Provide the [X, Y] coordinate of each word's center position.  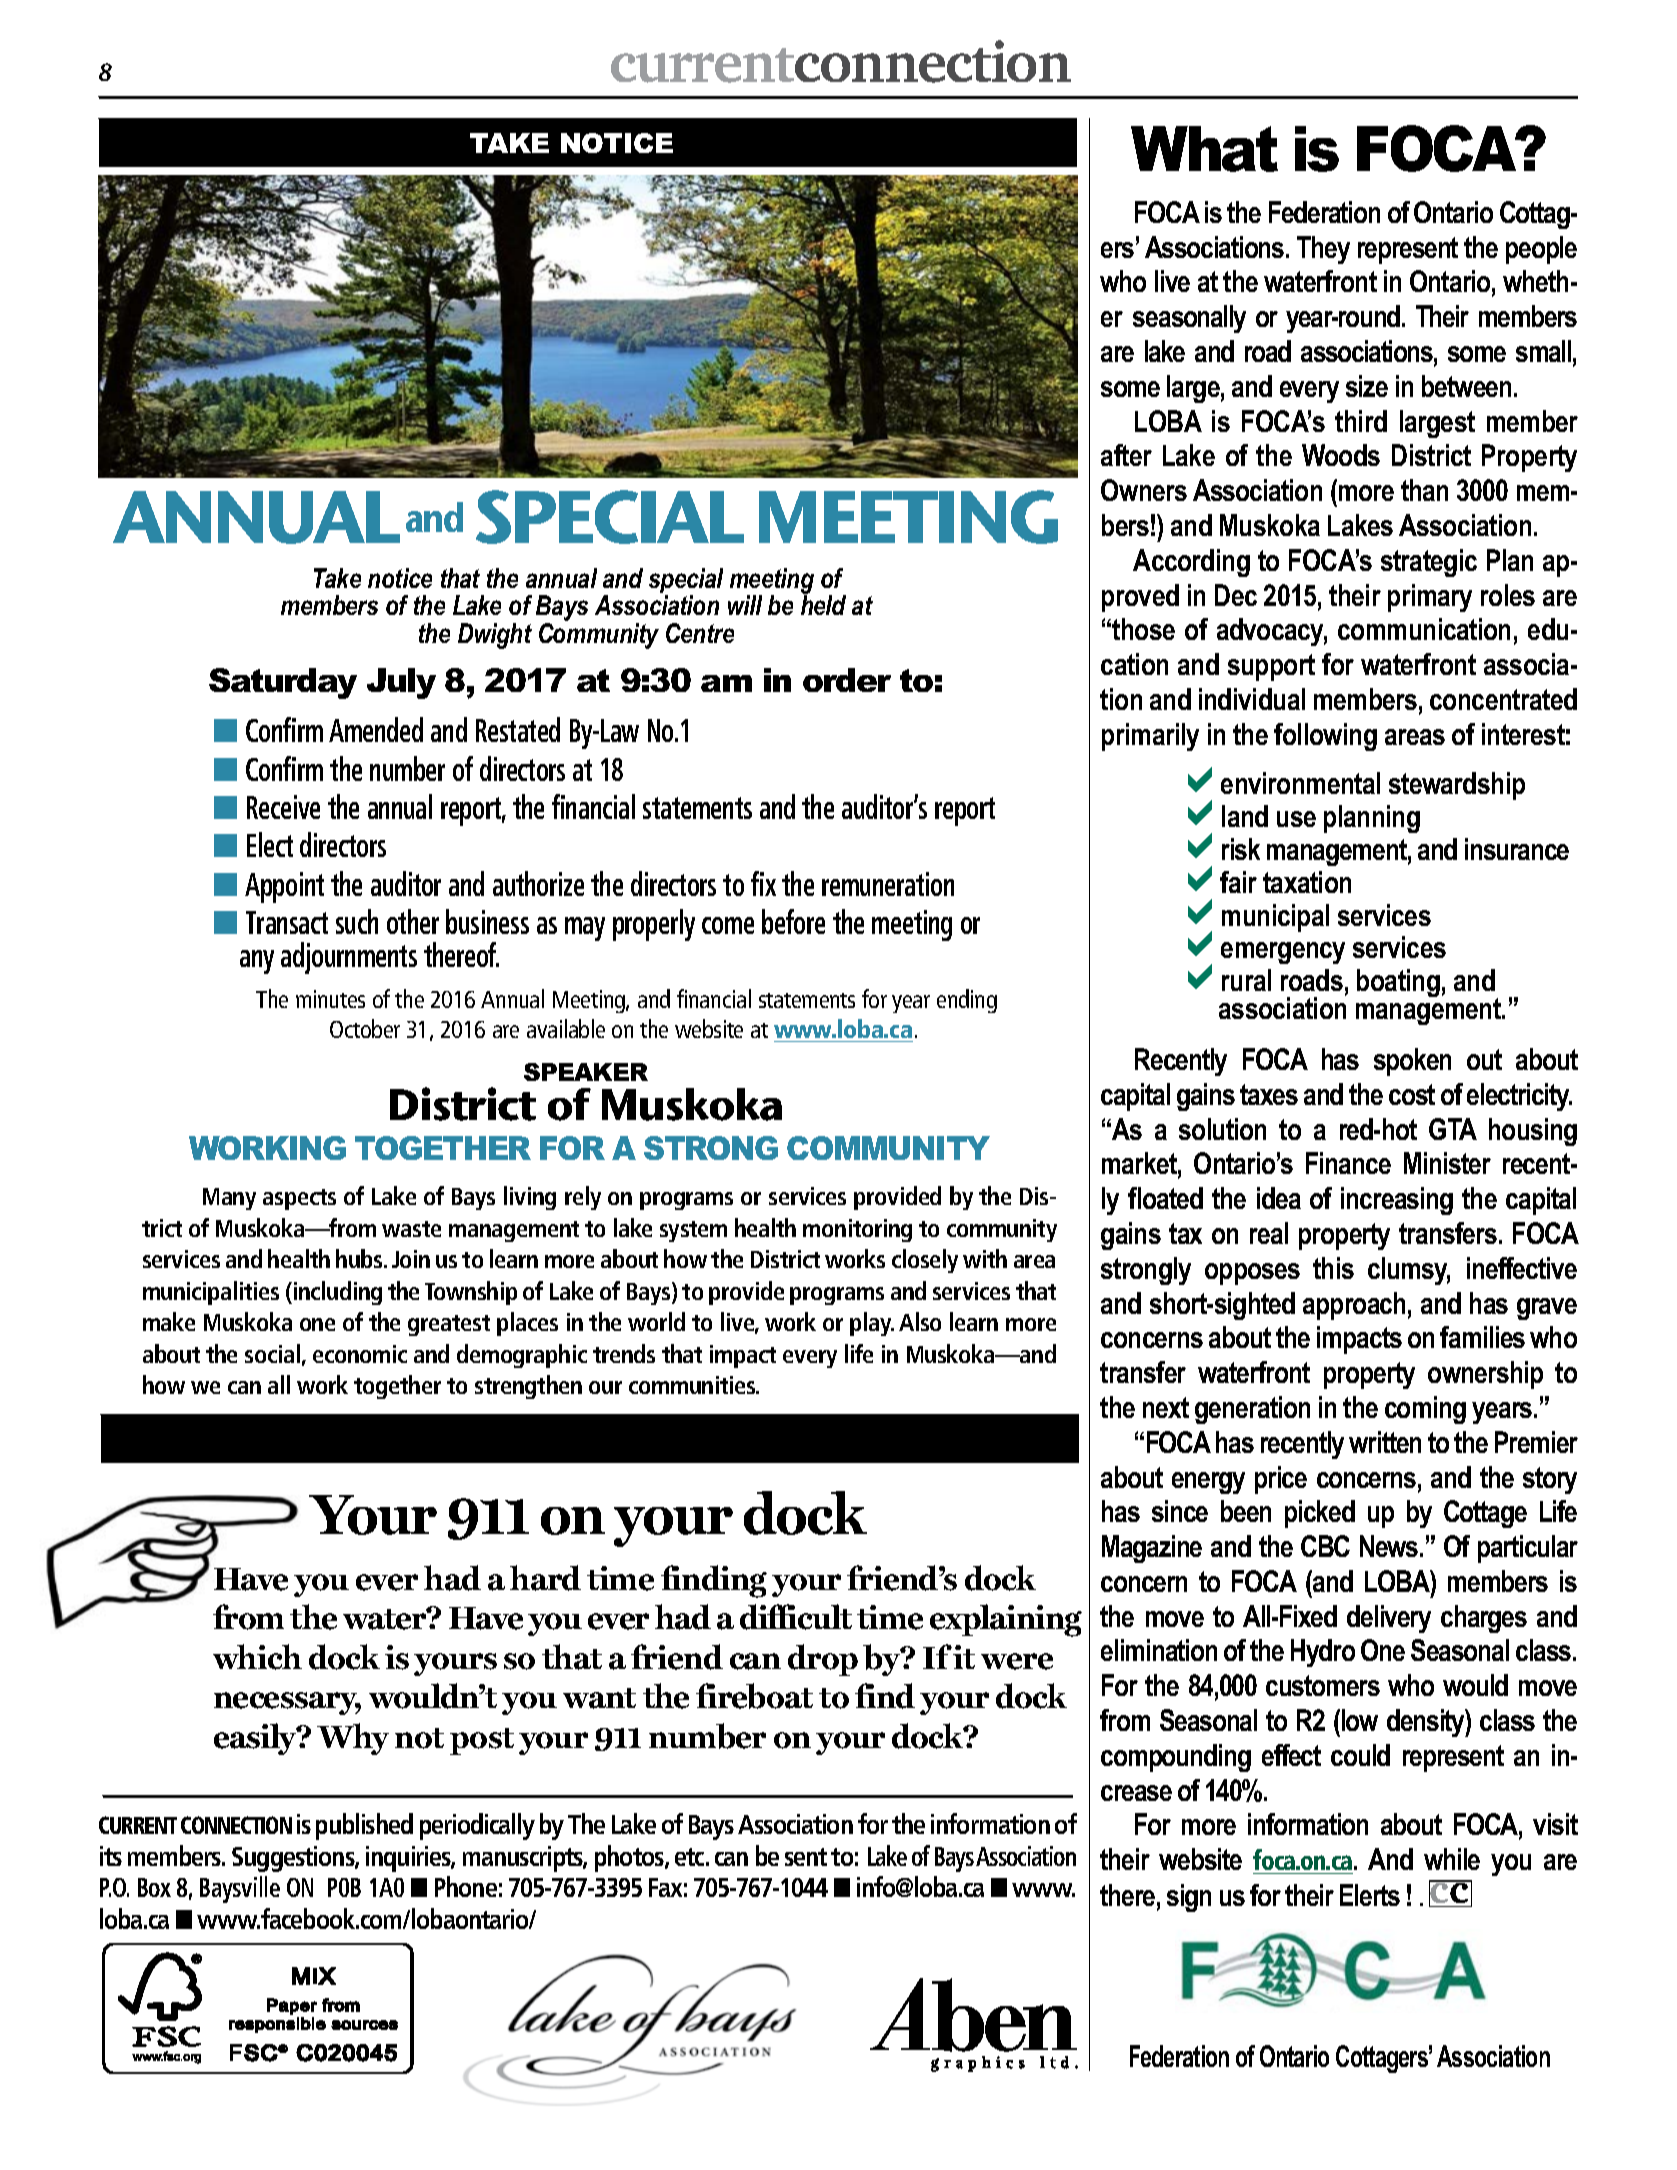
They [1323, 250]
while [1452, 1859]
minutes [330, 999]
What [1204, 149]
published [364, 1826]
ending [967, 1001]
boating [1398, 983]
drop [823, 1660]
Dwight [495, 636]
